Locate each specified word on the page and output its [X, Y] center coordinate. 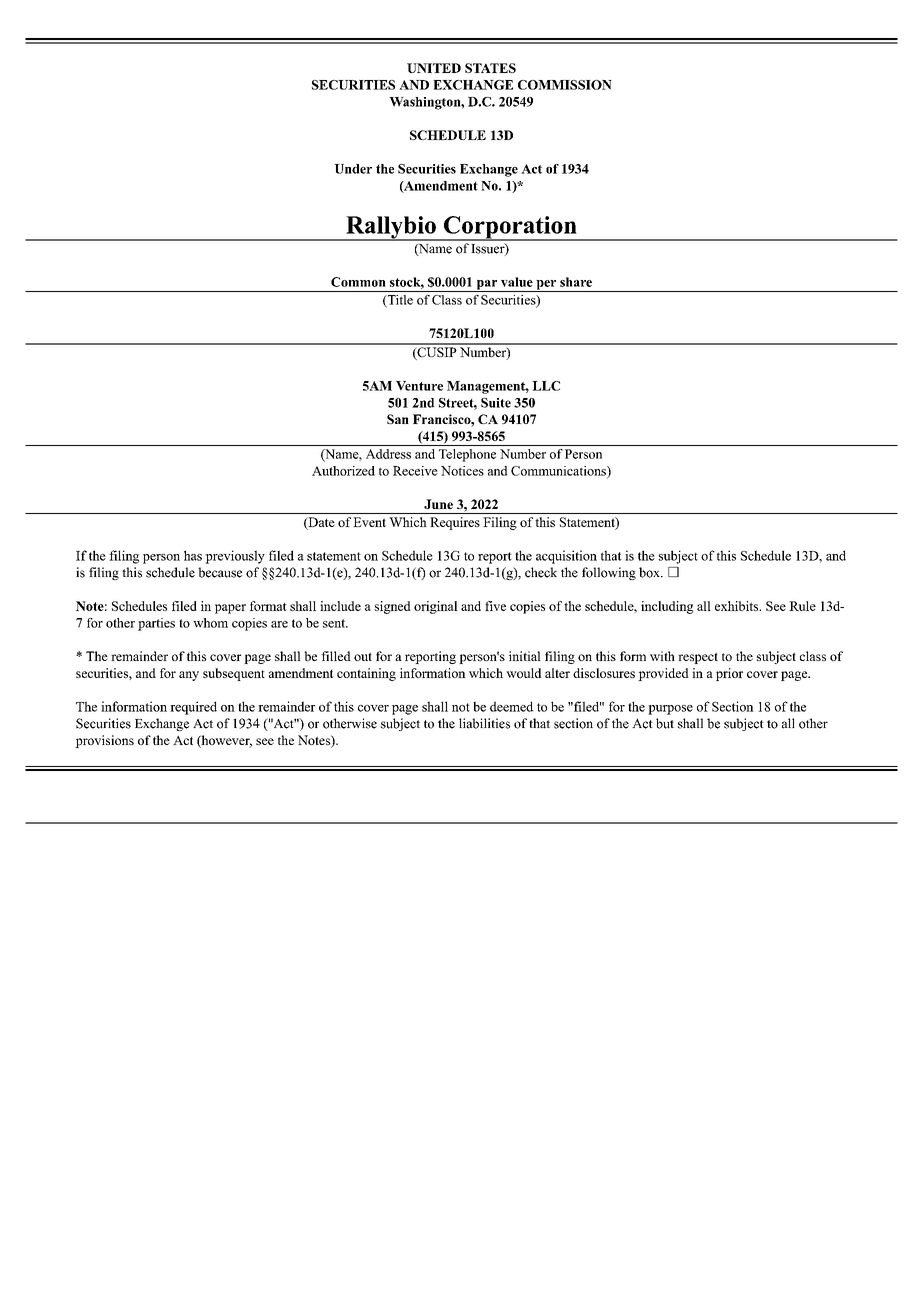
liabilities [484, 723]
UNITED [434, 68]
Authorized [343, 471]
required [193, 708]
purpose [670, 710]
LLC [546, 386]
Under [353, 169]
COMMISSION [565, 85]
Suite [496, 403]
